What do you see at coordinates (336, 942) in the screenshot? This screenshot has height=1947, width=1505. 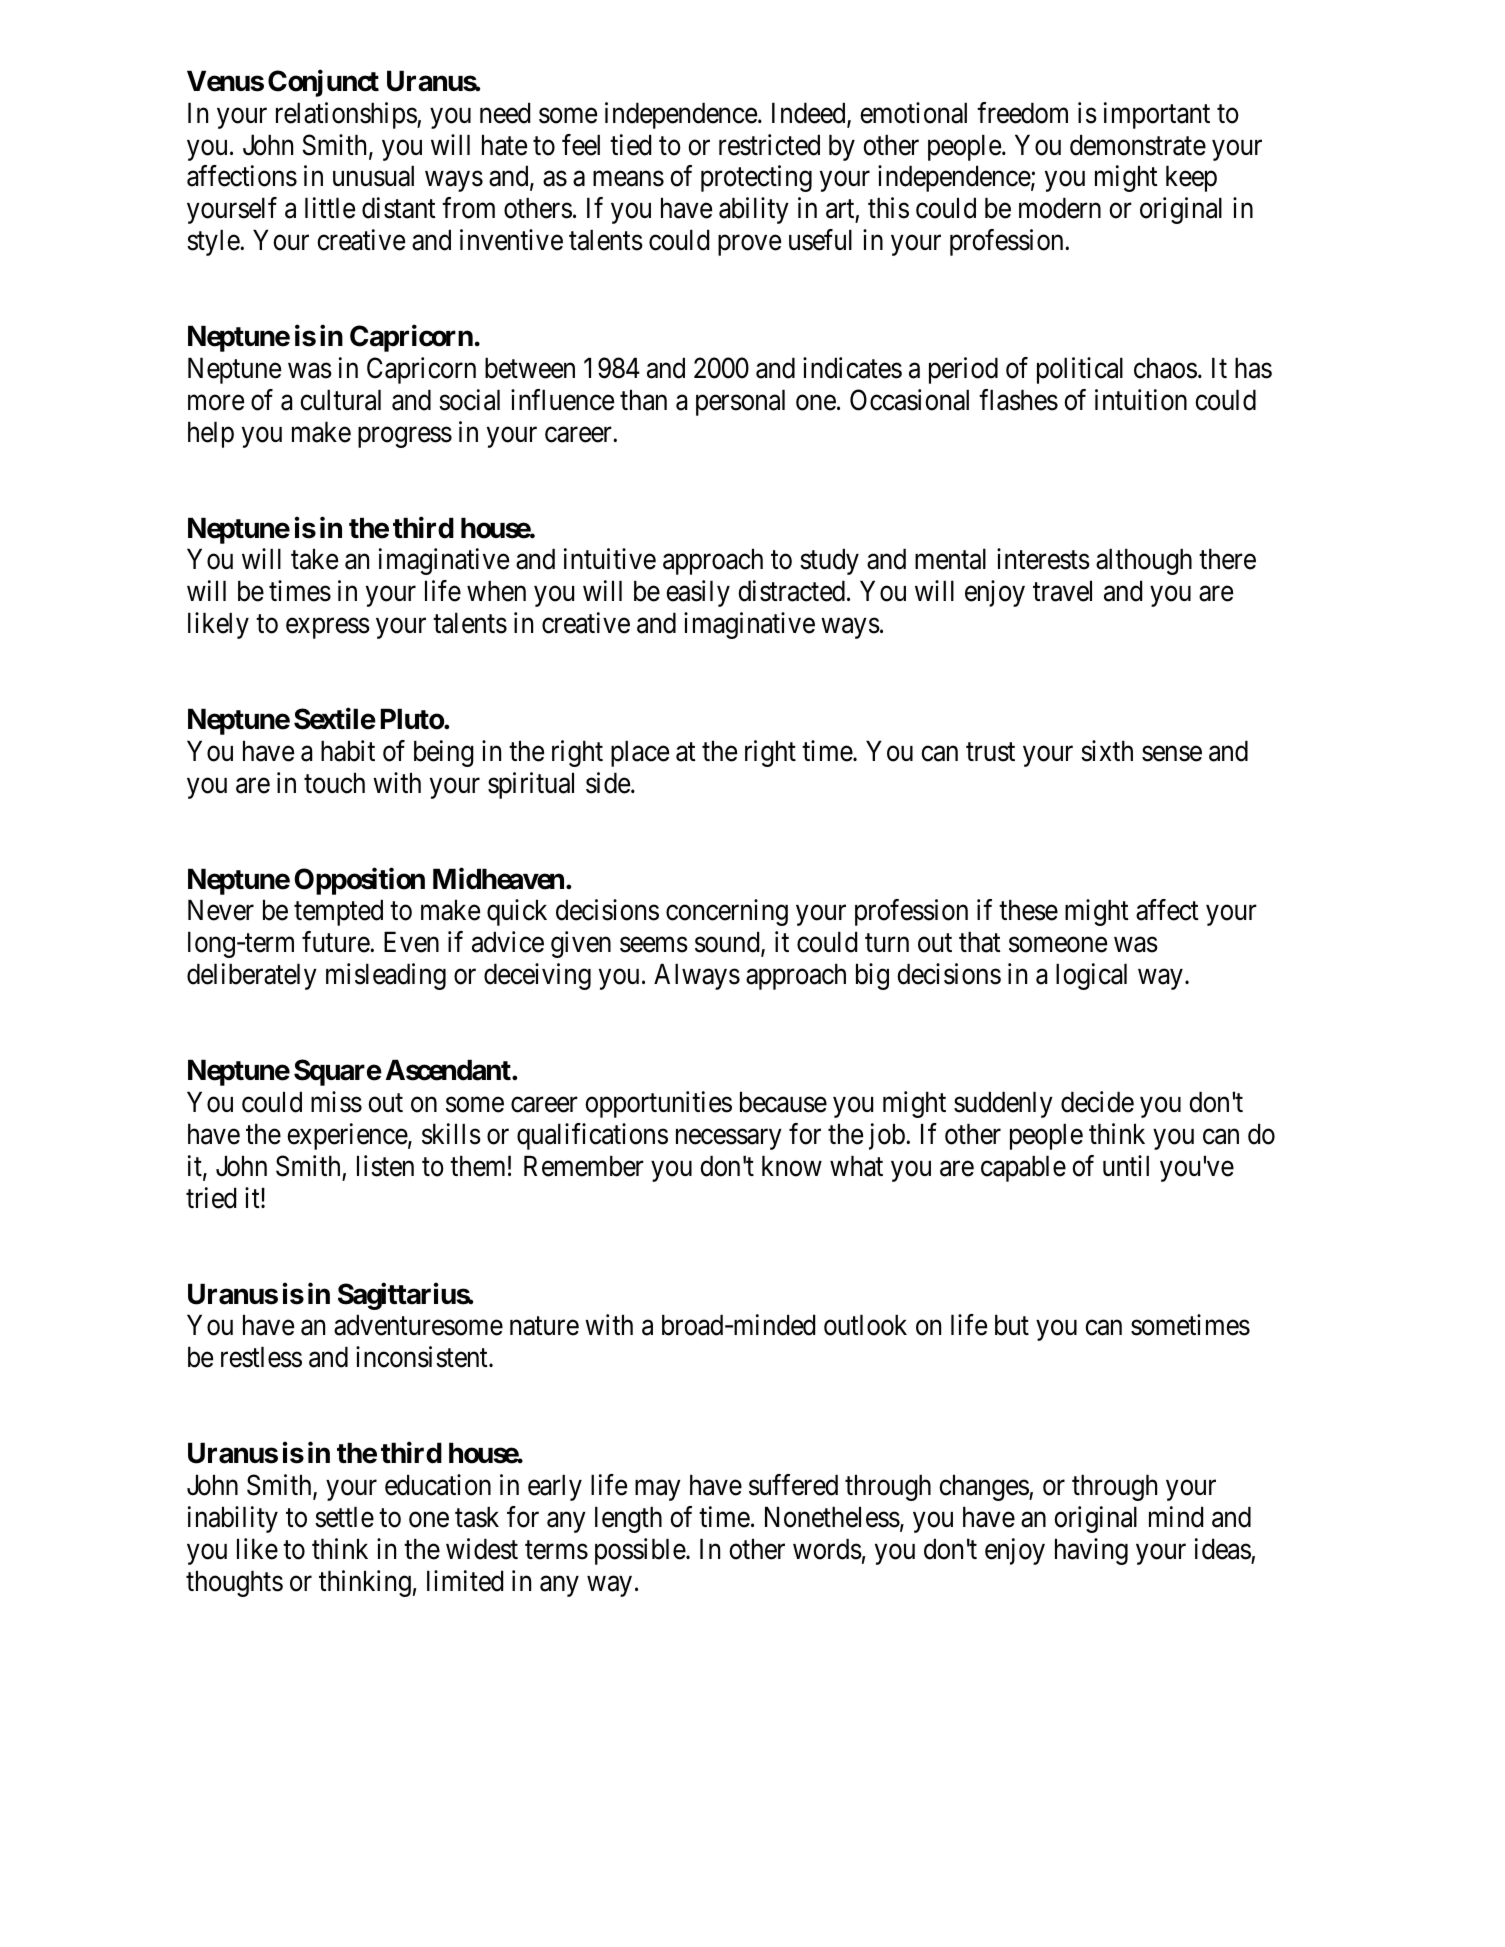 I see `future` at bounding box center [336, 942].
